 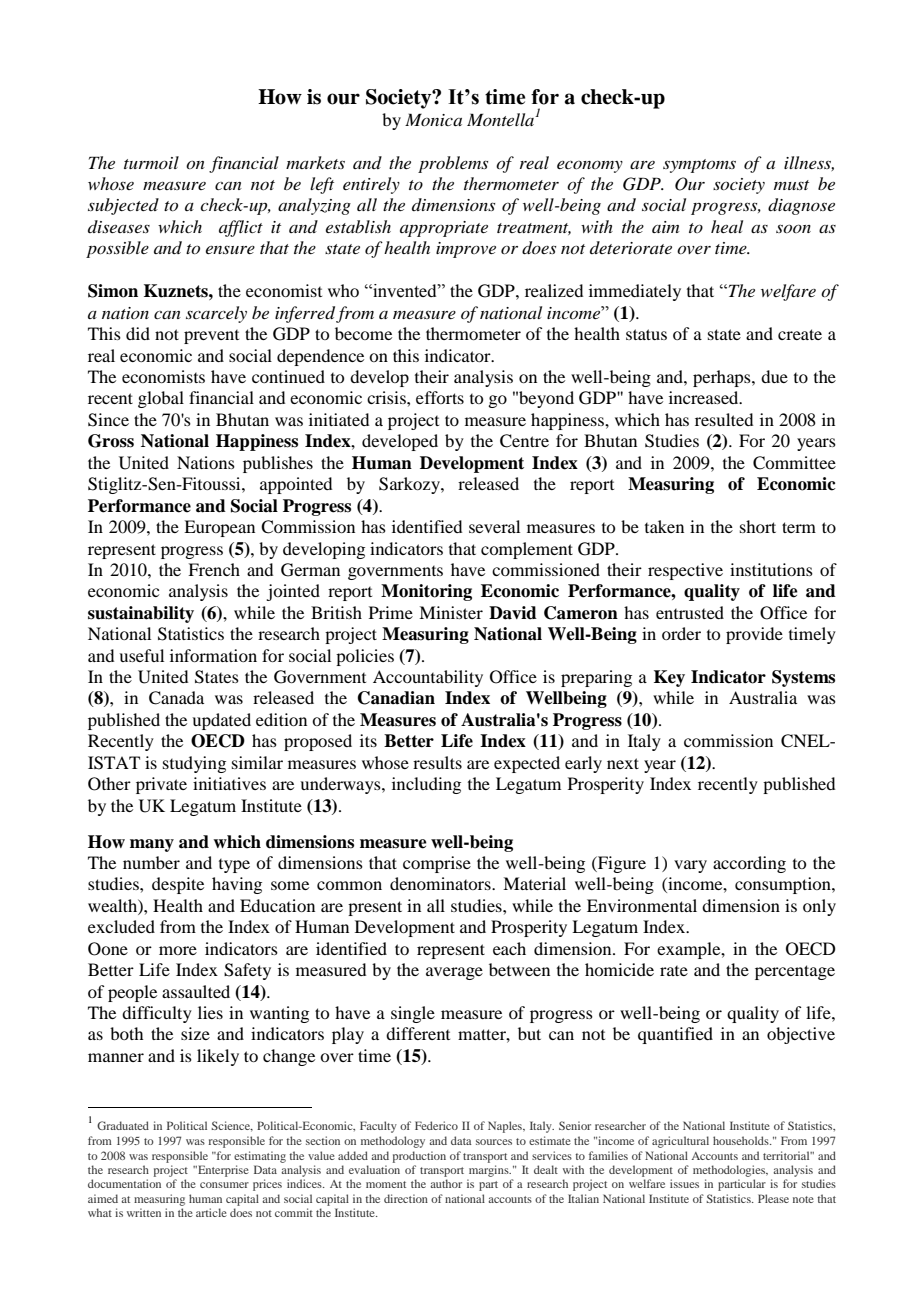 What do you see at coordinates (151, 162) in the screenshot?
I see `turmoil` at bounding box center [151, 162].
